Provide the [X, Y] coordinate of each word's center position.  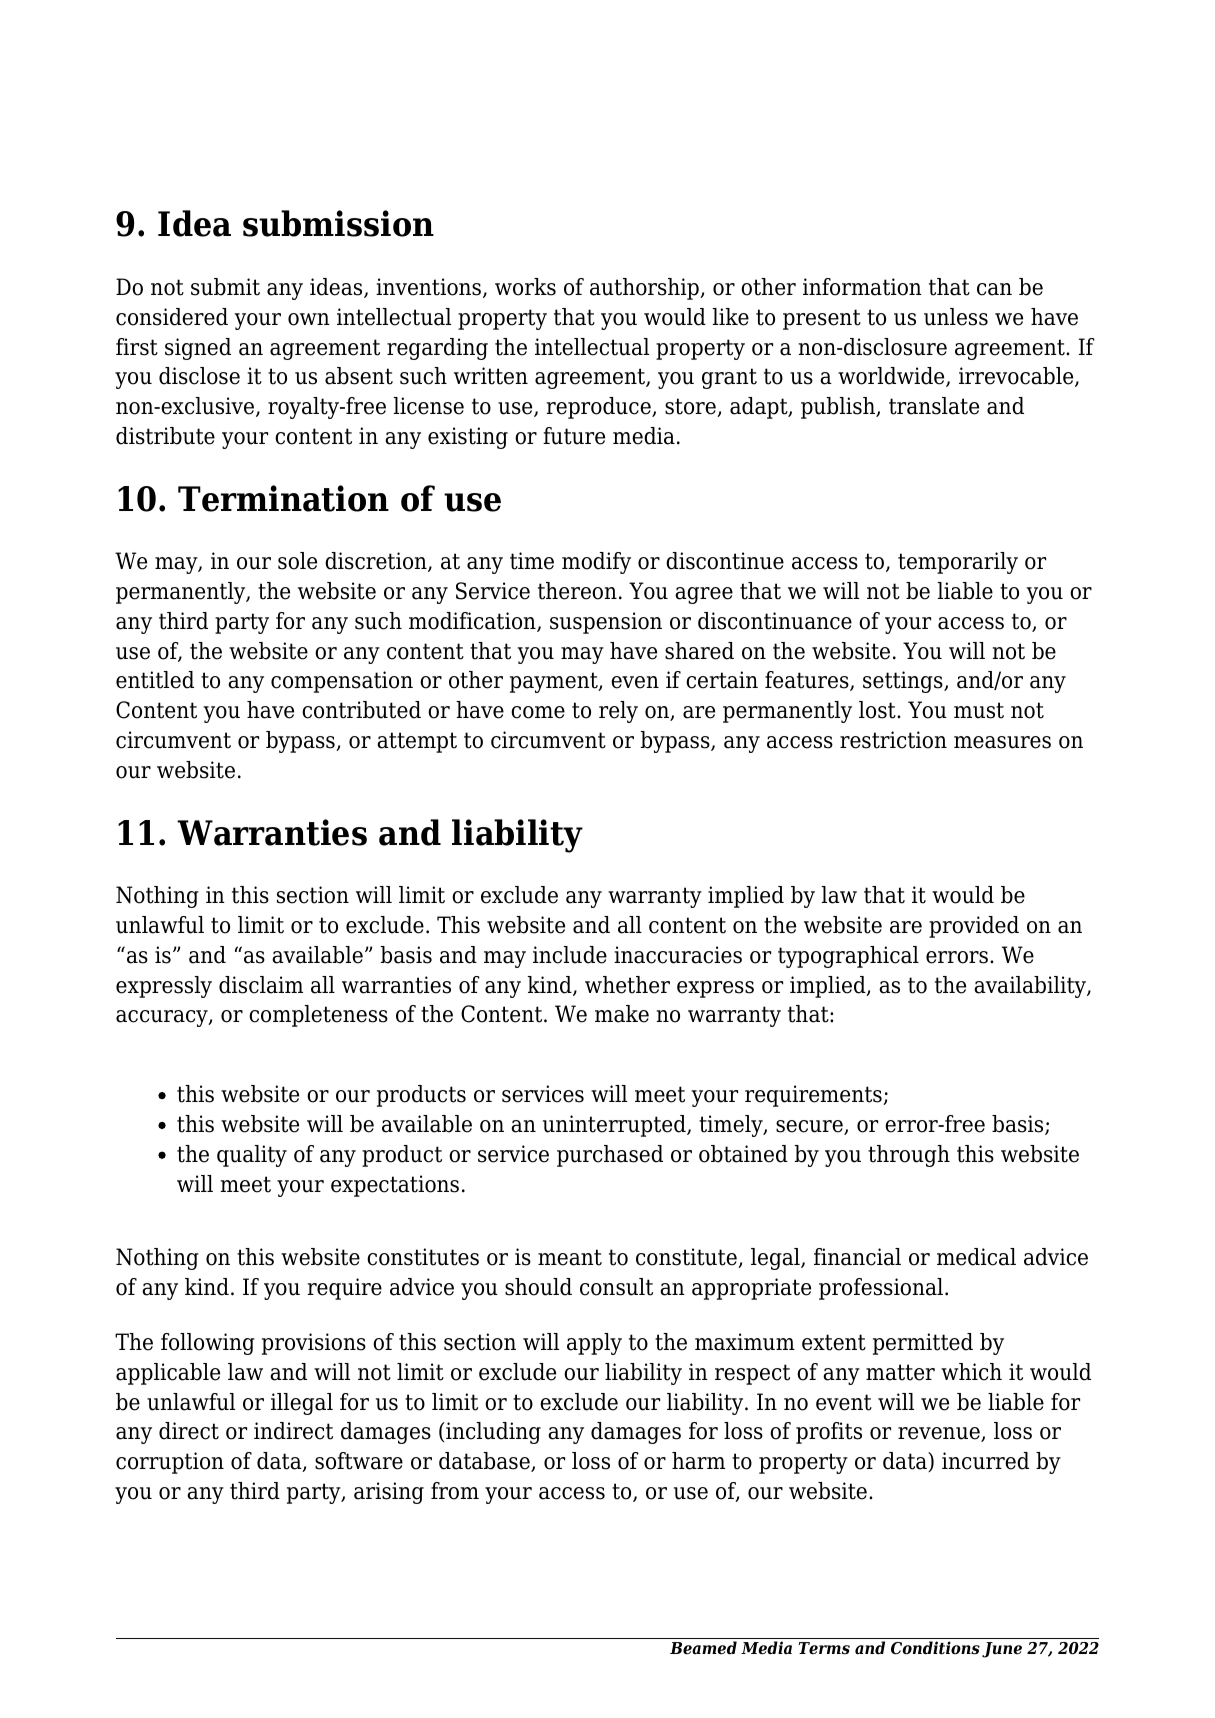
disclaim [261, 985]
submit [225, 287]
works [525, 287]
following [208, 1344]
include [570, 955]
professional [882, 1289]
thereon [577, 591]
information [862, 287]
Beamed [703, 1648]
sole [297, 561]
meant [570, 1257]
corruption [170, 1463]
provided [974, 927]
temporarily [958, 563]
